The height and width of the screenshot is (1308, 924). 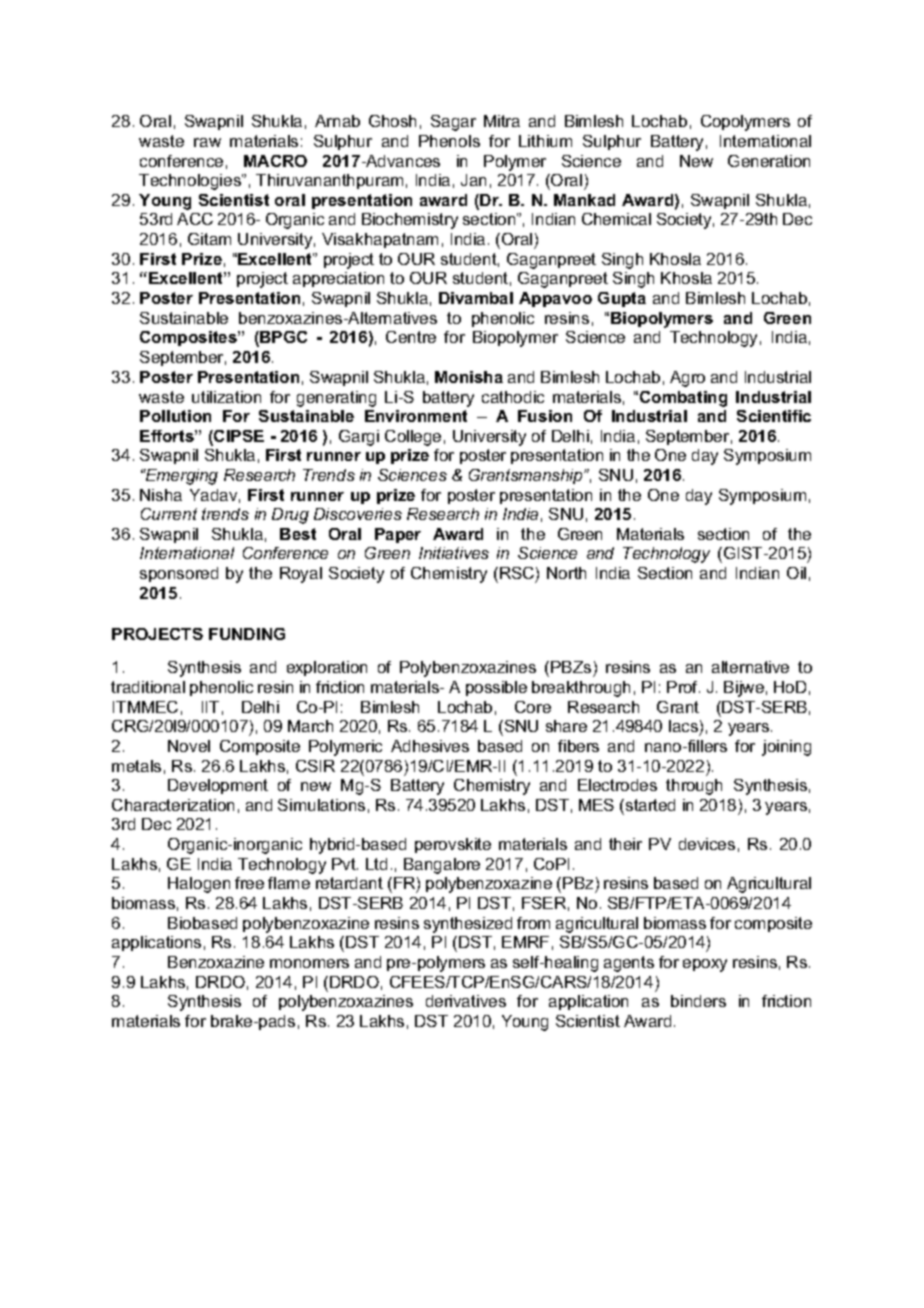 I want to click on Oil, so click(x=796, y=573).
